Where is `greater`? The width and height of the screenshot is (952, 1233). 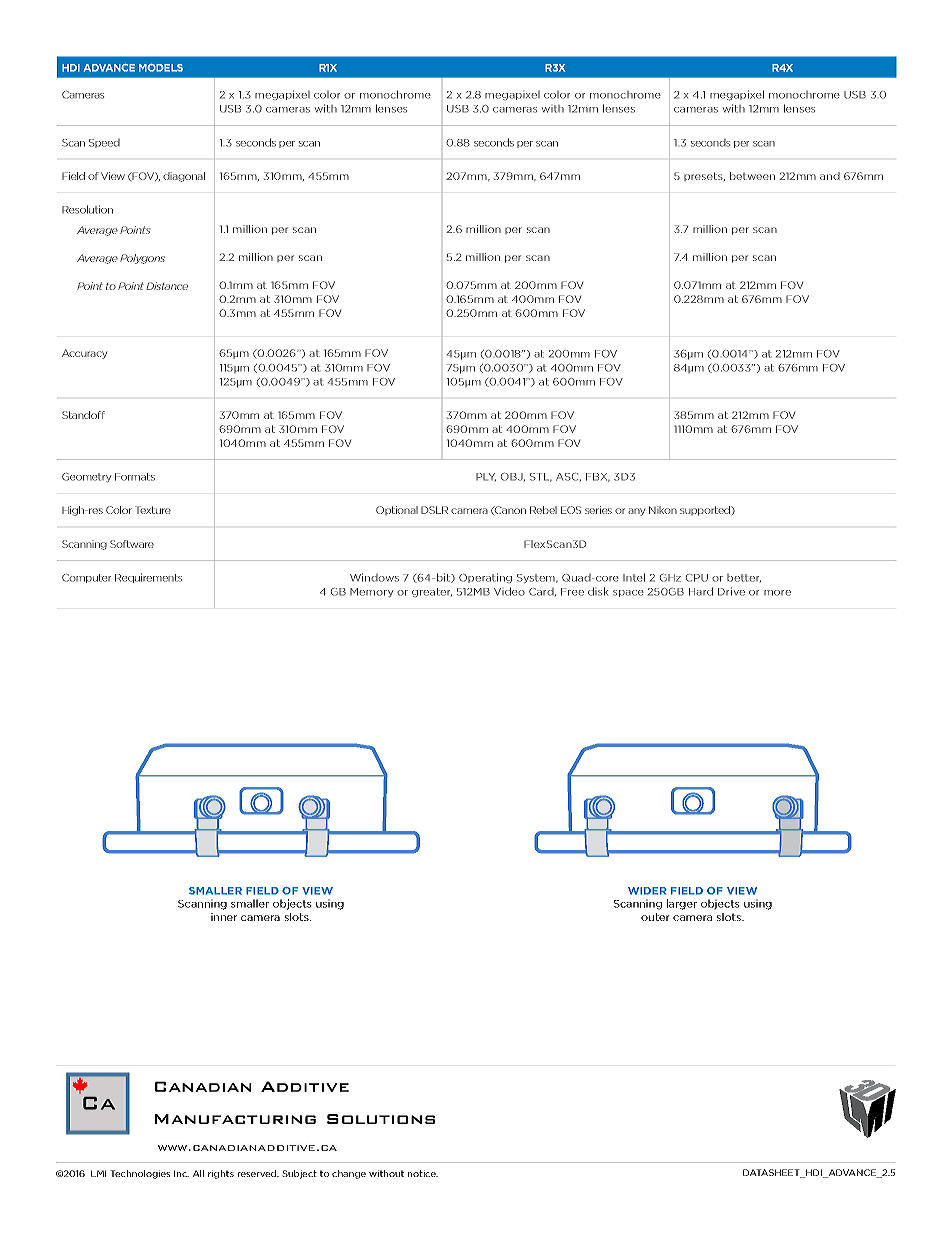 greater is located at coordinates (432, 592).
